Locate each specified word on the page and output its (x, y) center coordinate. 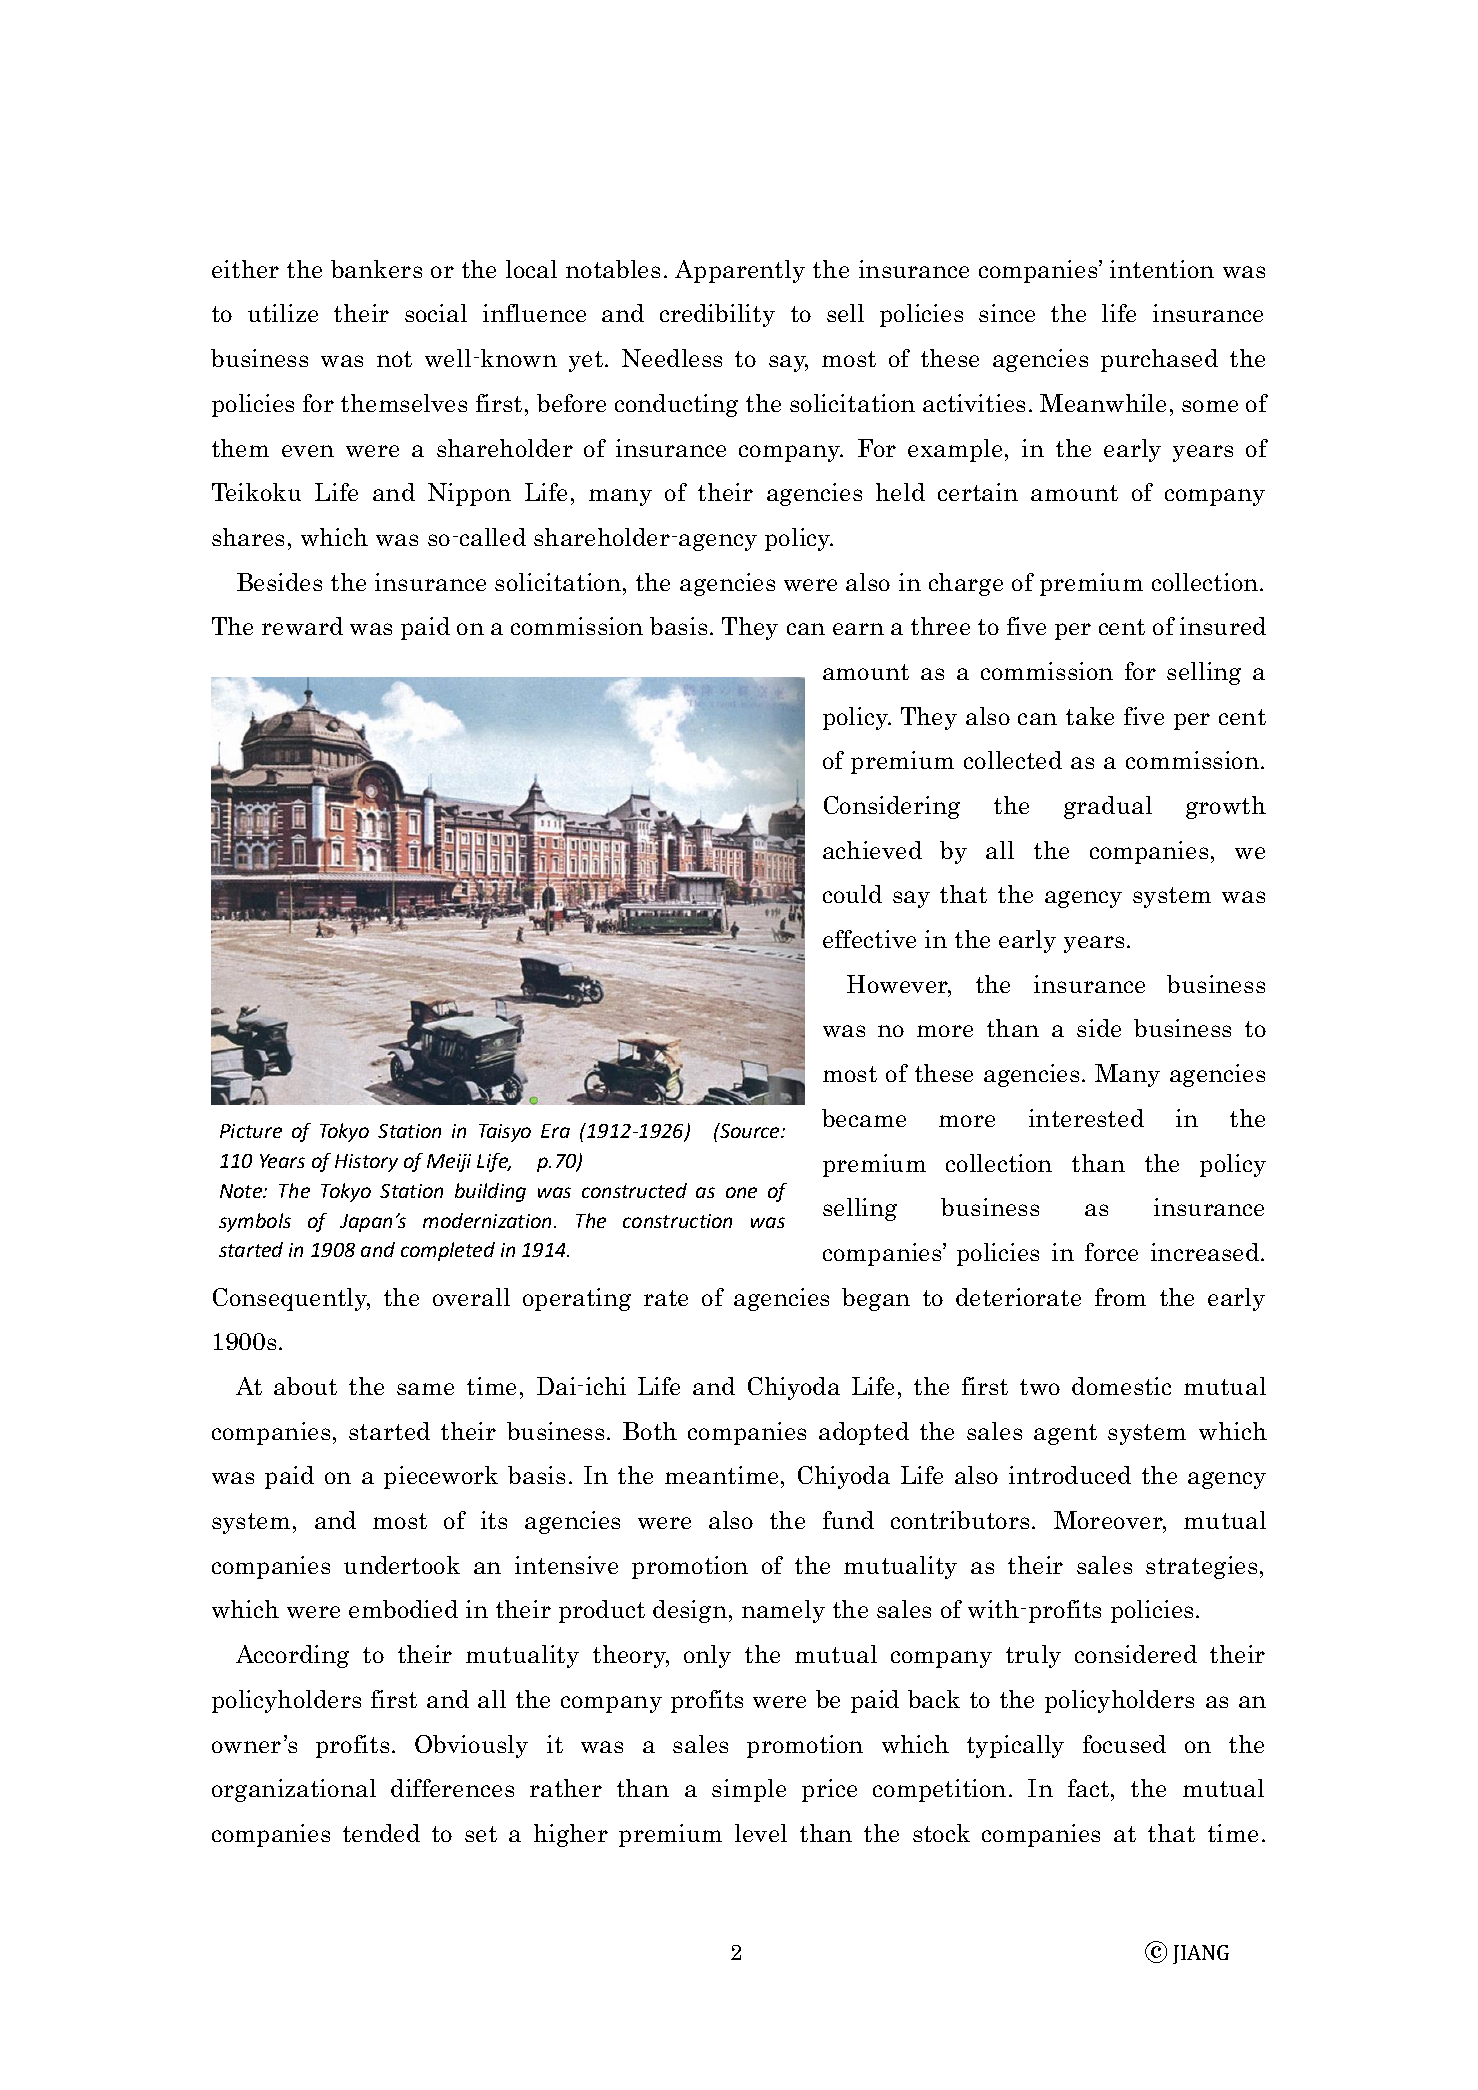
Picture (251, 1131)
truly (1033, 1656)
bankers (376, 269)
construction (677, 1221)
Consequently (291, 1299)
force (1111, 1252)
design (690, 1611)
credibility (717, 315)
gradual (1108, 807)
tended (381, 1833)
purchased (1159, 360)
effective (869, 939)
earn (858, 629)
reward (302, 626)
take (1090, 716)
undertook (402, 1565)
